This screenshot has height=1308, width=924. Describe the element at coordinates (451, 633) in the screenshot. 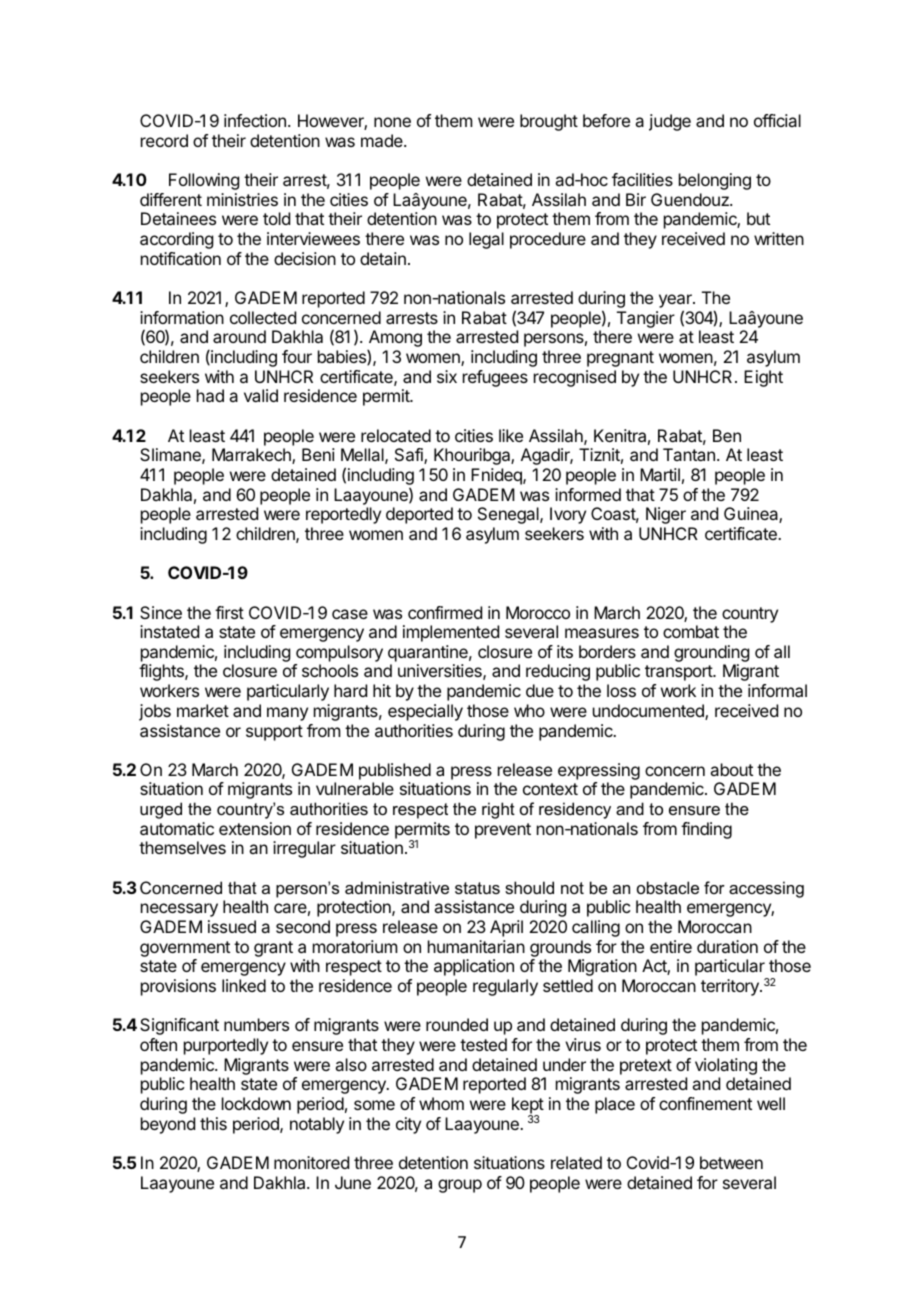

I see `implemented` at that location.
